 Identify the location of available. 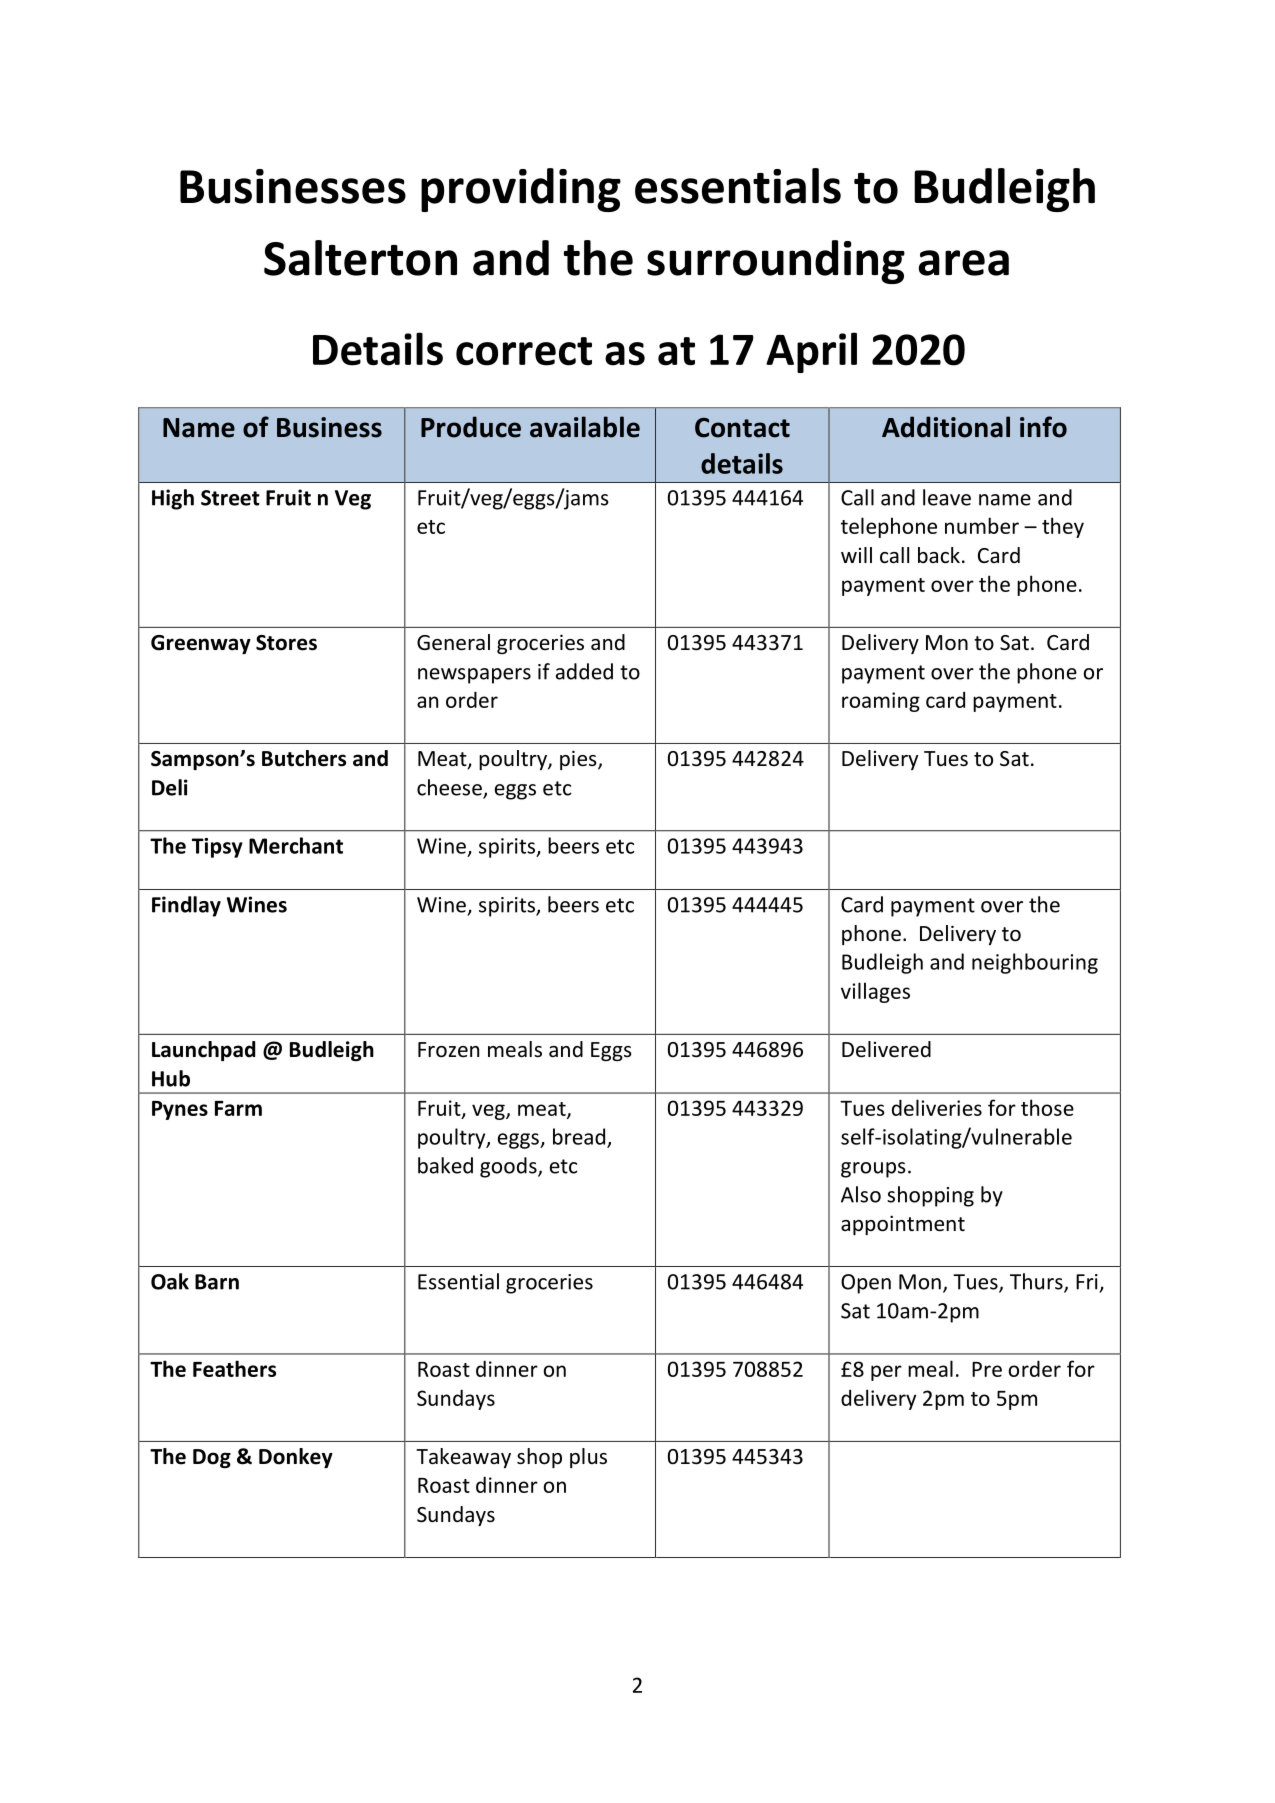
(585, 427).
